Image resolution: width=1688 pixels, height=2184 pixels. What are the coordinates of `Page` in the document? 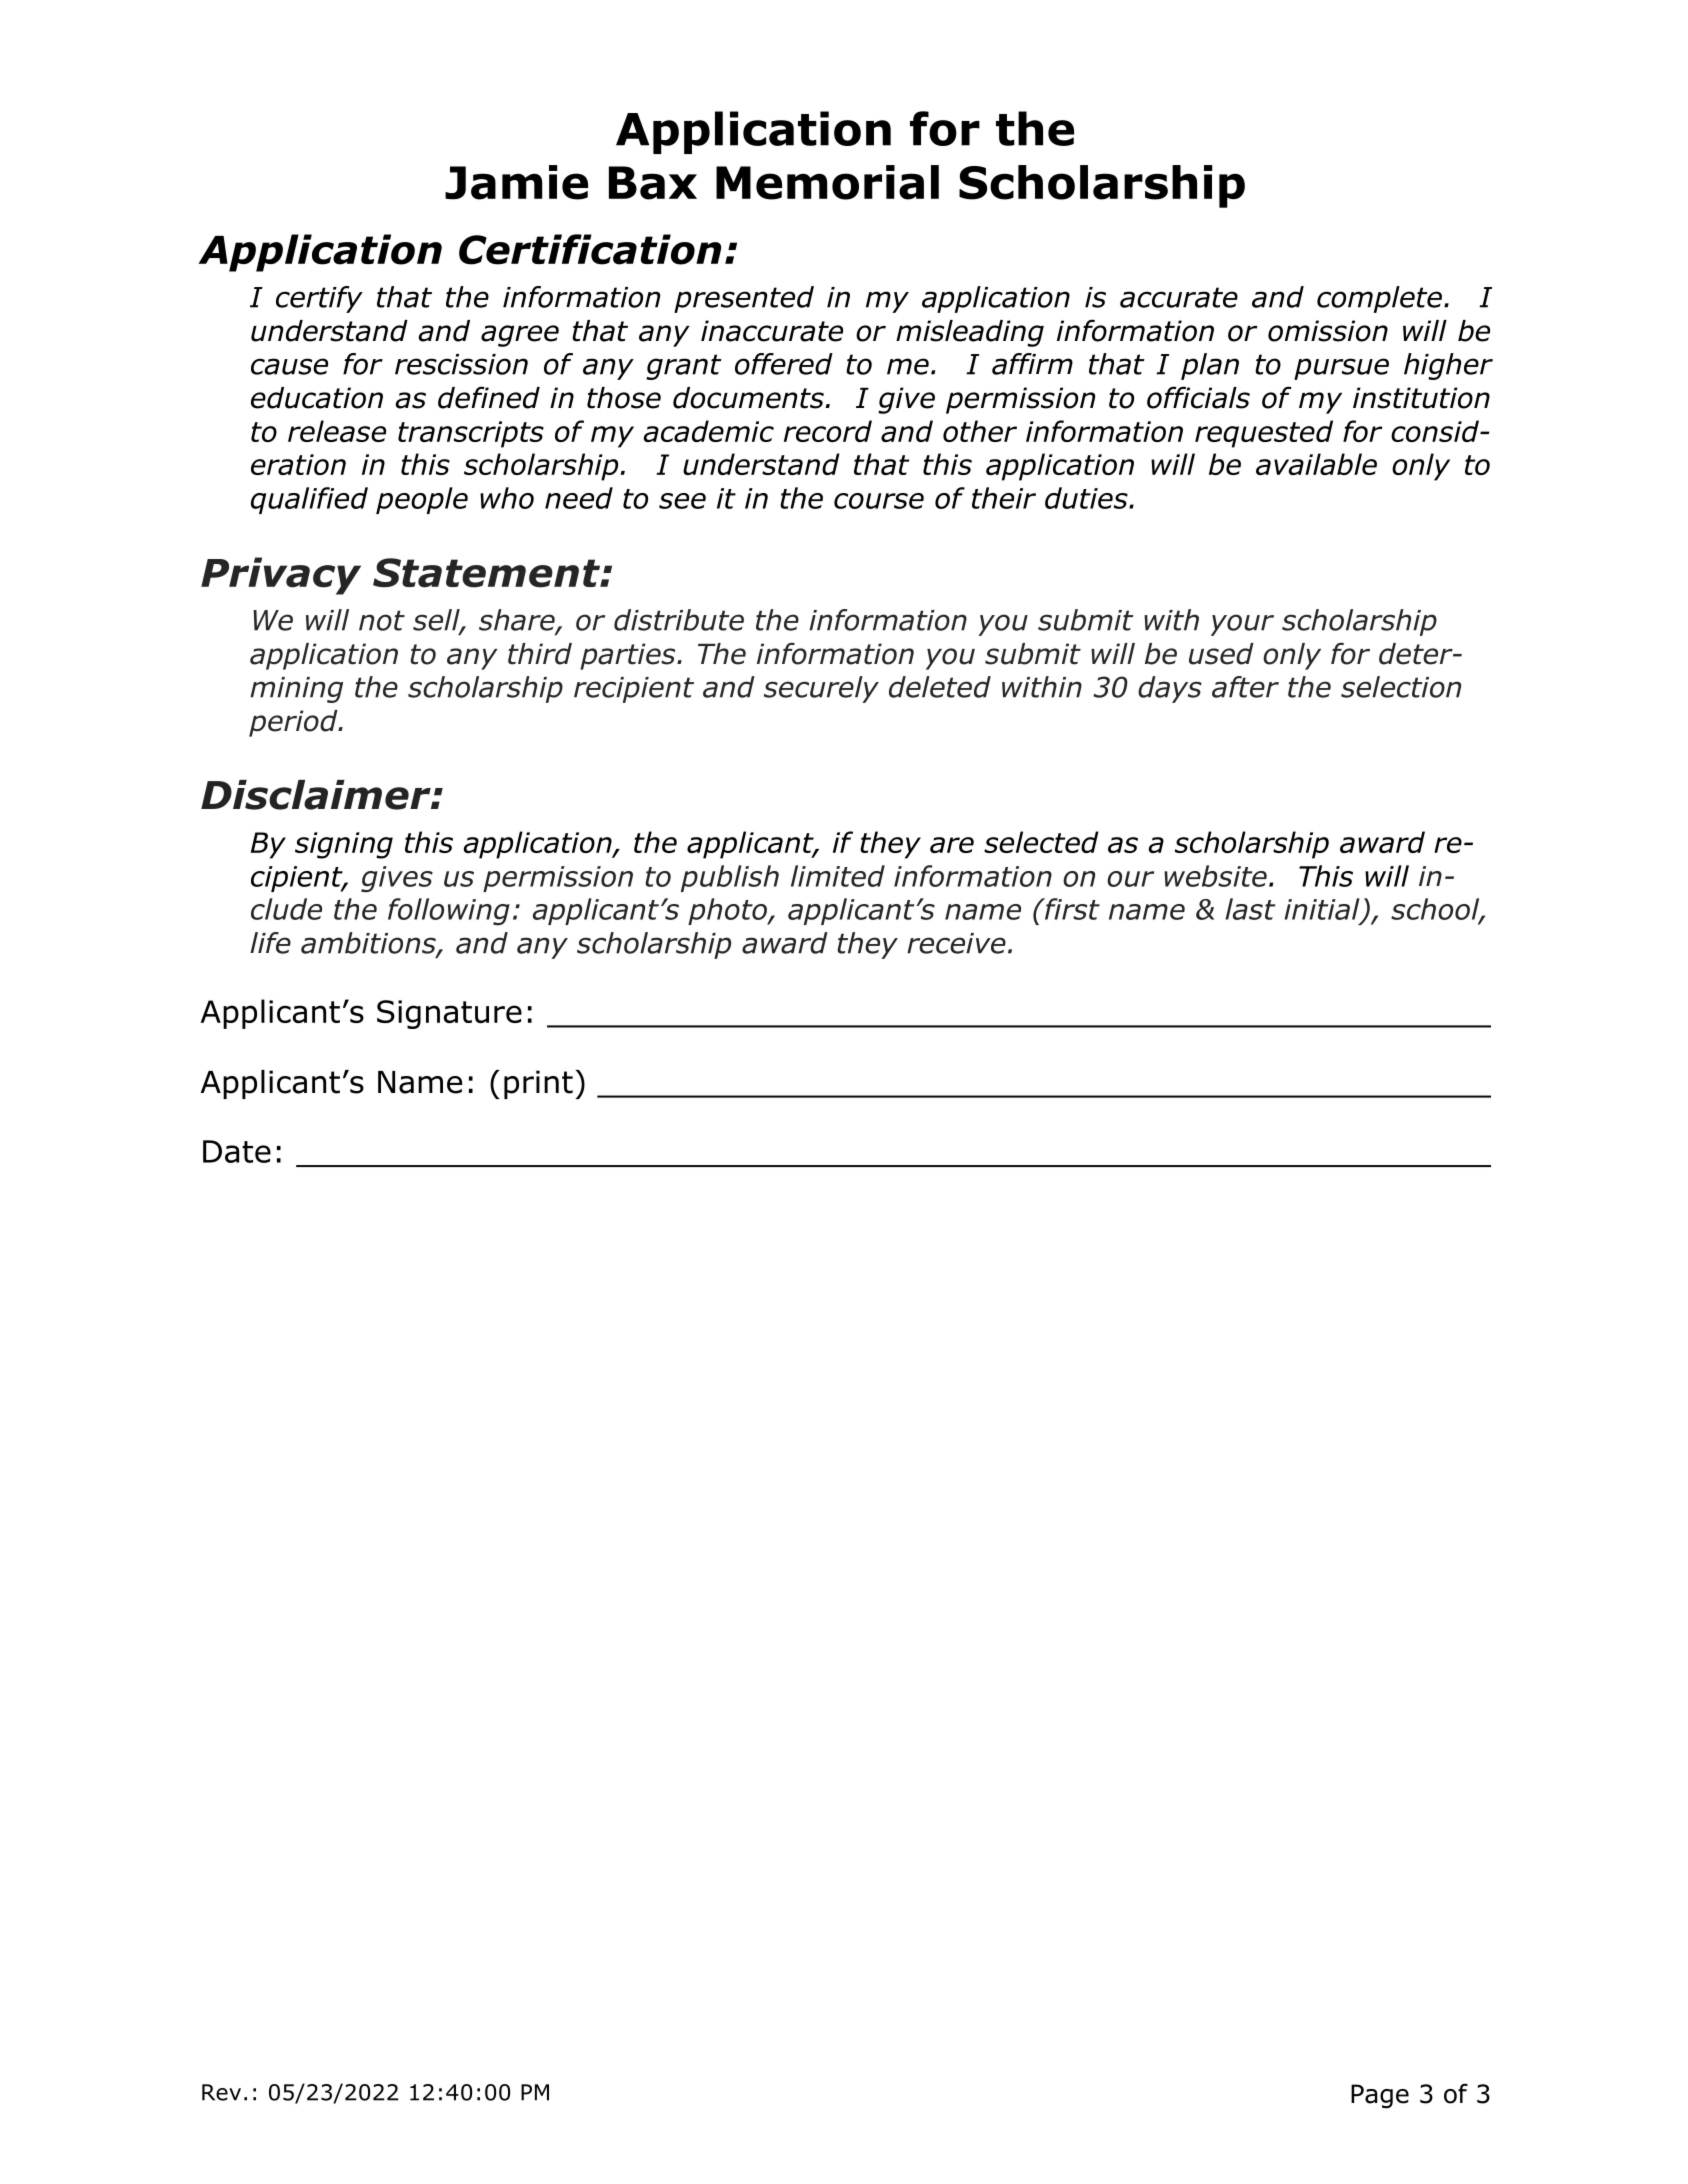 It's located at (1380, 2096).
